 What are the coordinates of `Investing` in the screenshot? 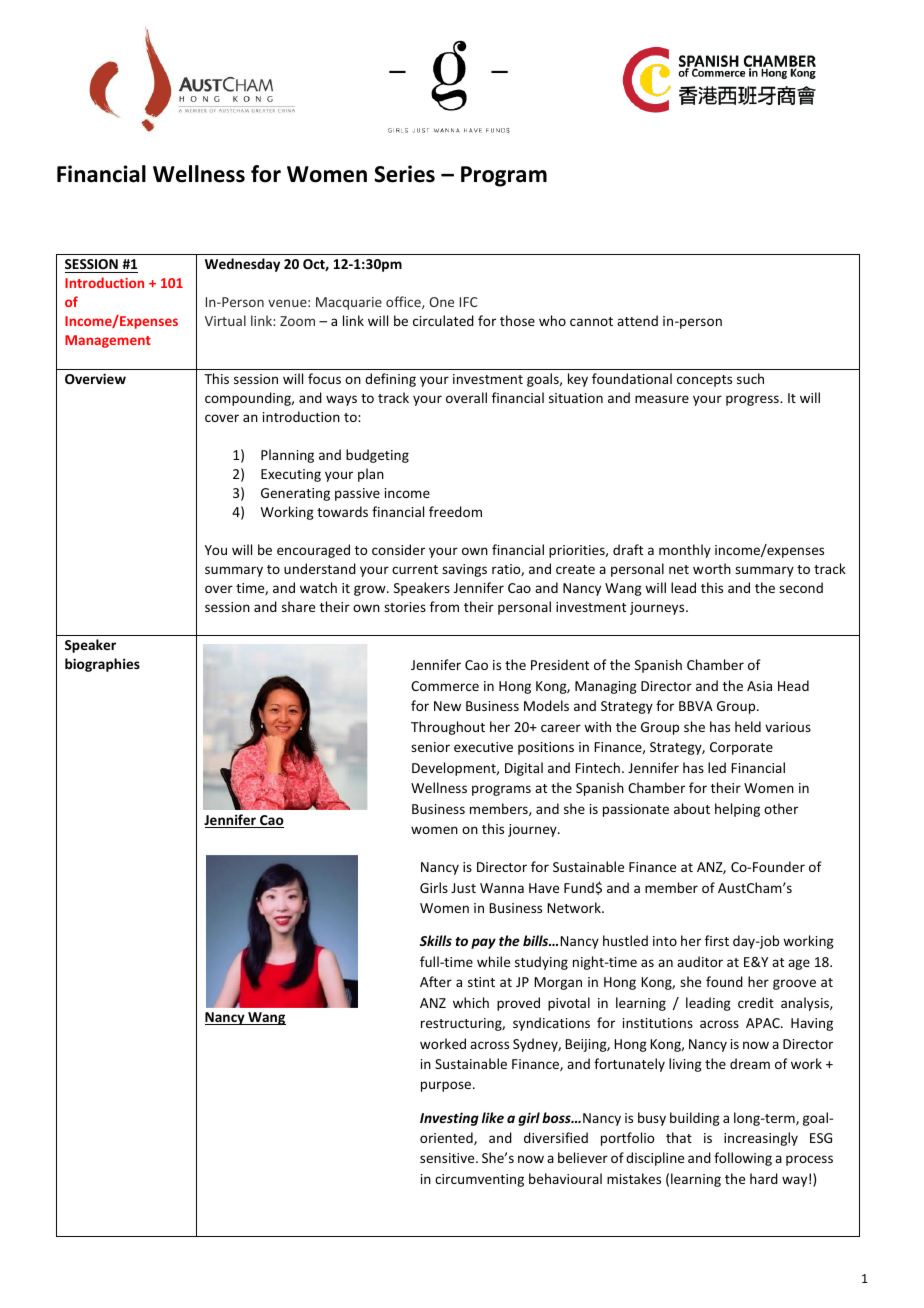 It's located at (449, 1119).
